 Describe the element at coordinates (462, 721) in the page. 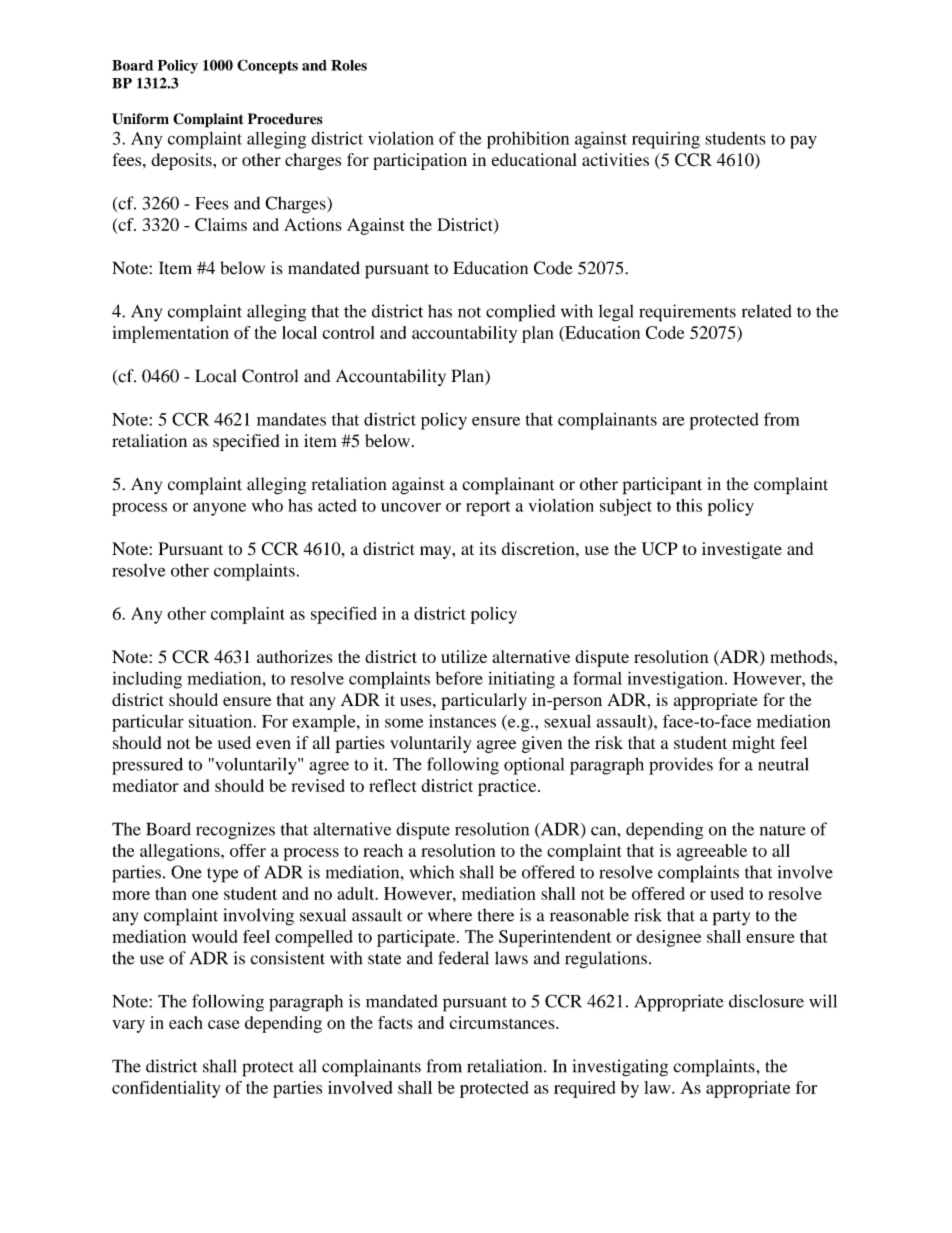

I see `instances` at that location.
